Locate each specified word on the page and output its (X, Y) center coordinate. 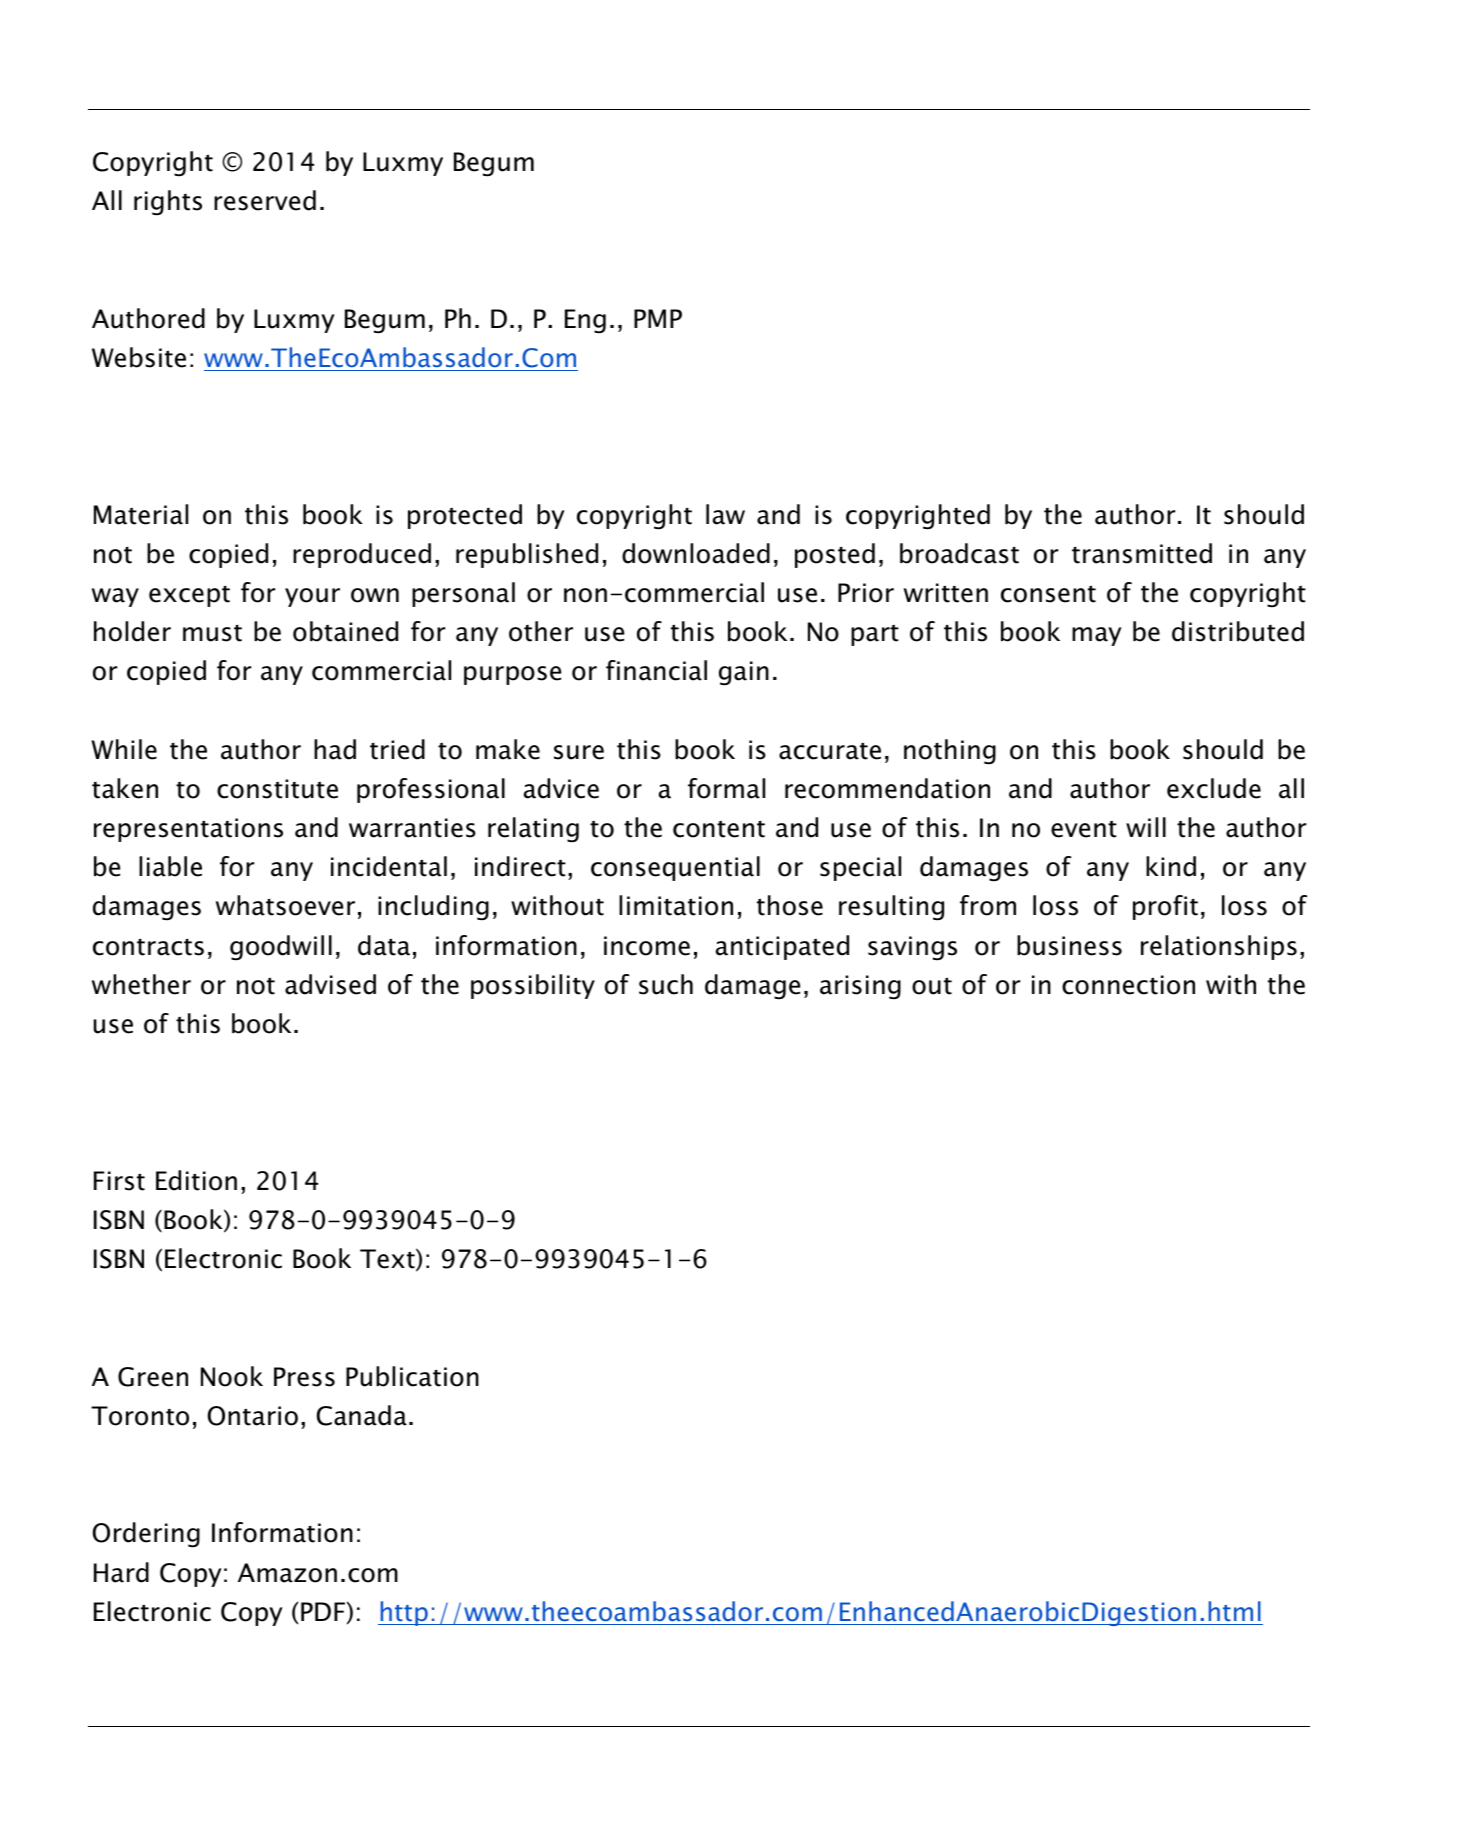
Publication (412, 1376)
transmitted (1142, 553)
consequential (675, 868)
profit (1165, 907)
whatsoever (285, 905)
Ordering (146, 1535)
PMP (658, 318)
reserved (265, 200)
